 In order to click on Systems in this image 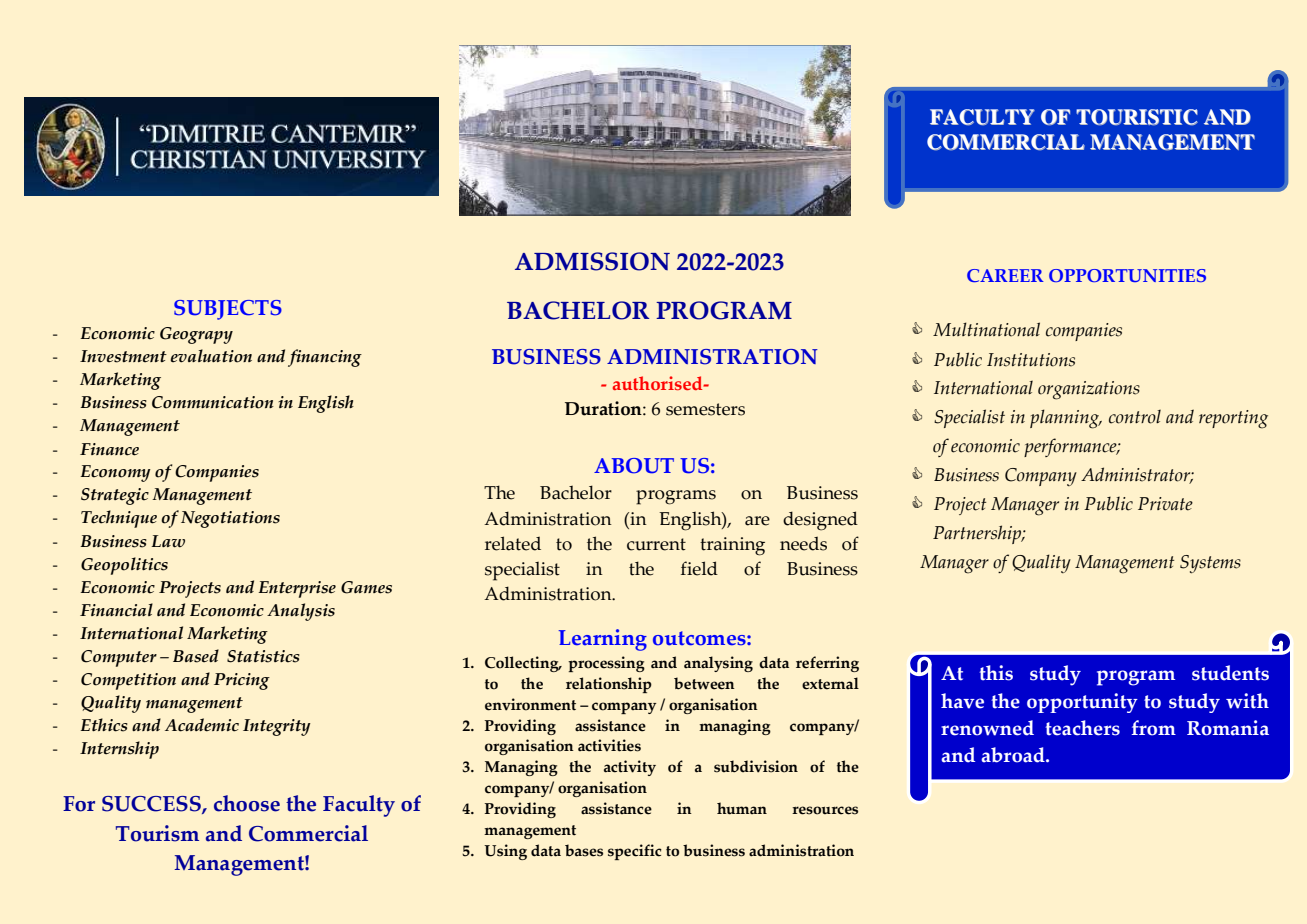, I will do `click(1210, 564)`.
